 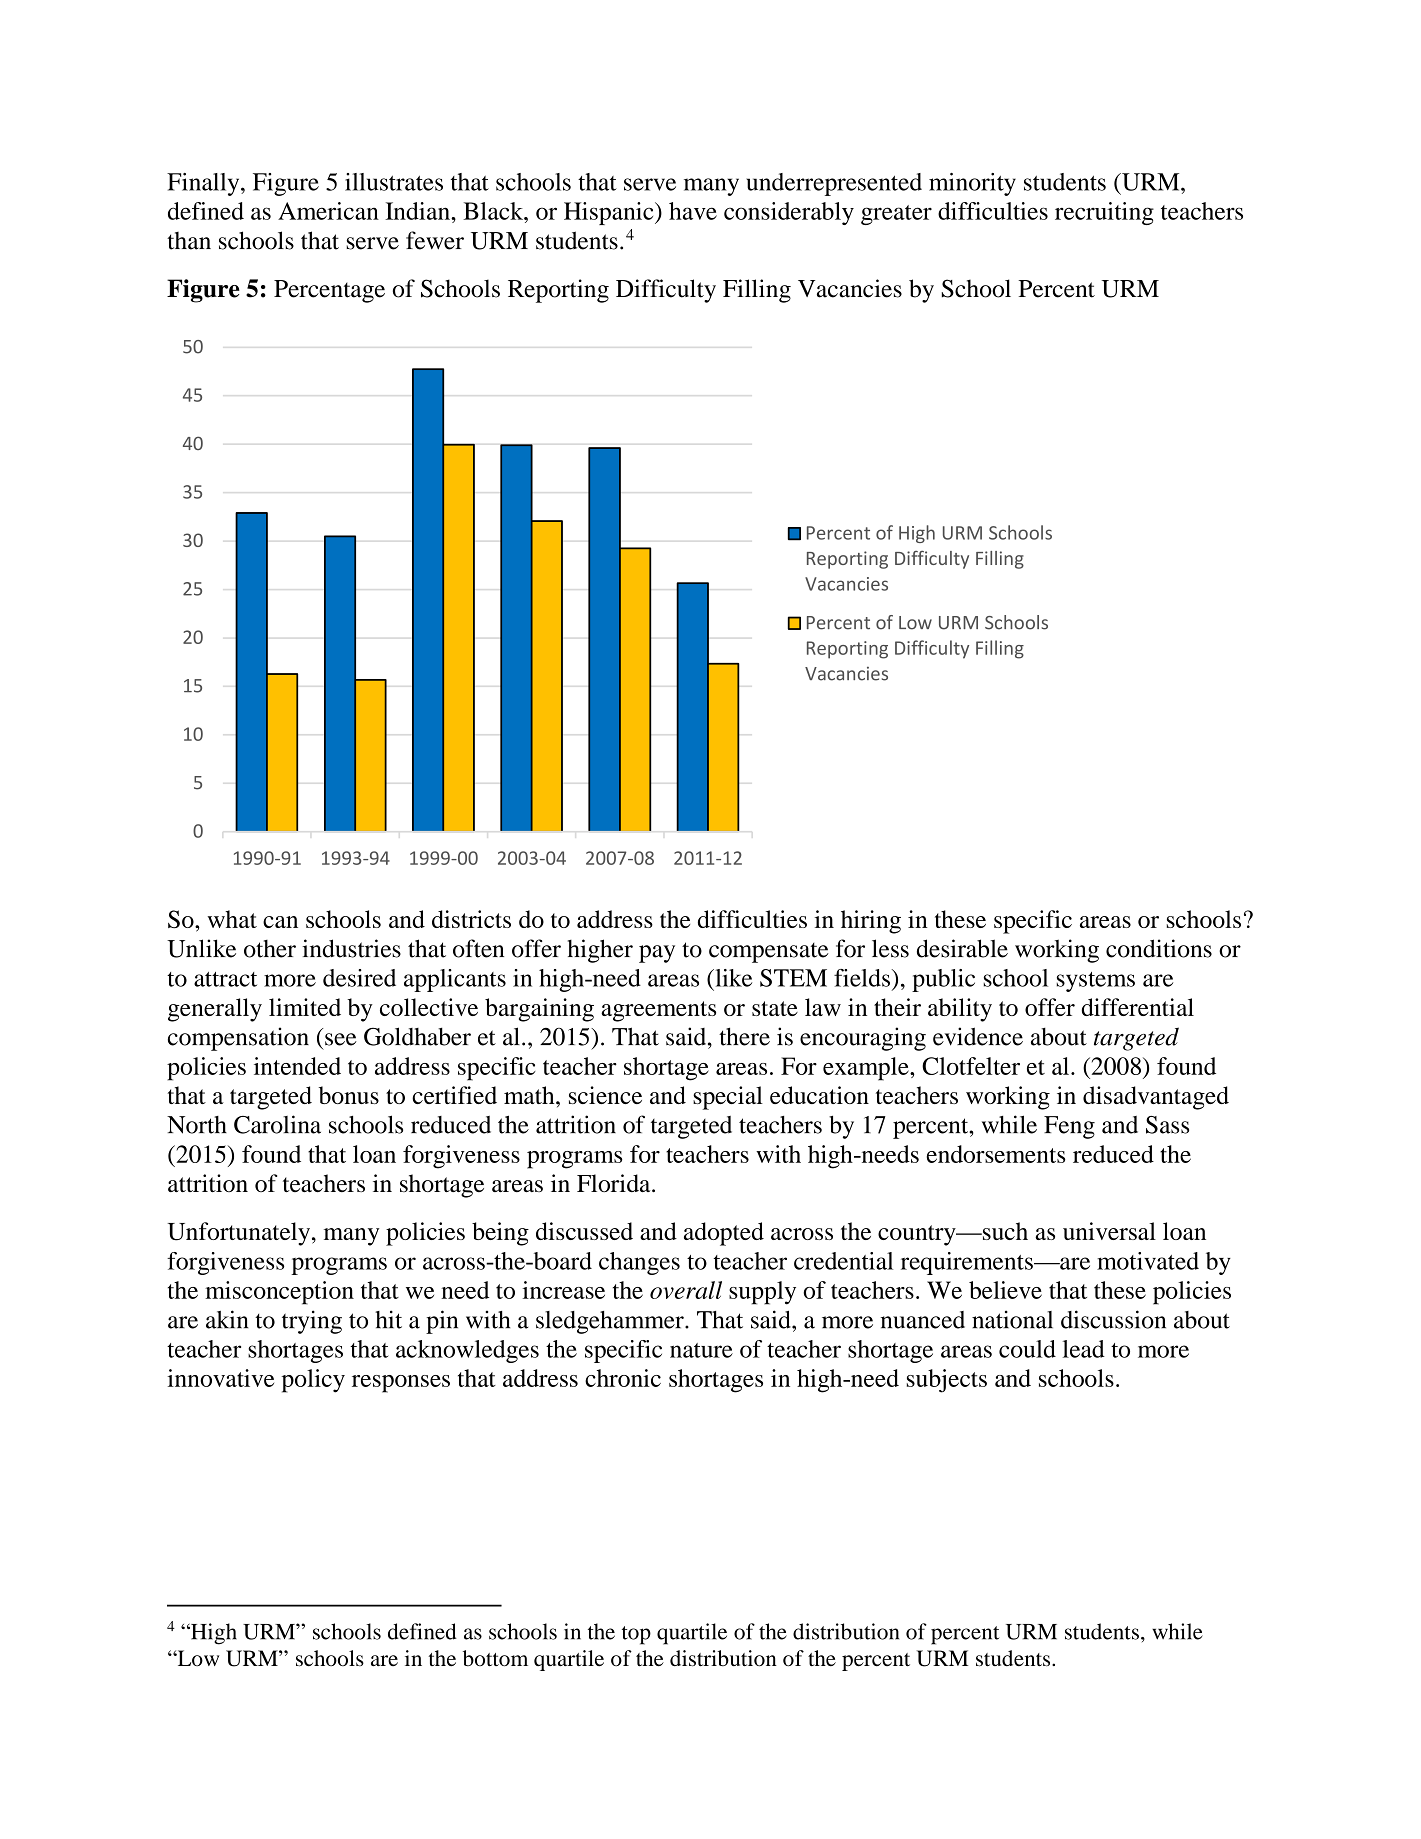 What do you see at coordinates (277, 1124) in the image?
I see `Carolina` at bounding box center [277, 1124].
